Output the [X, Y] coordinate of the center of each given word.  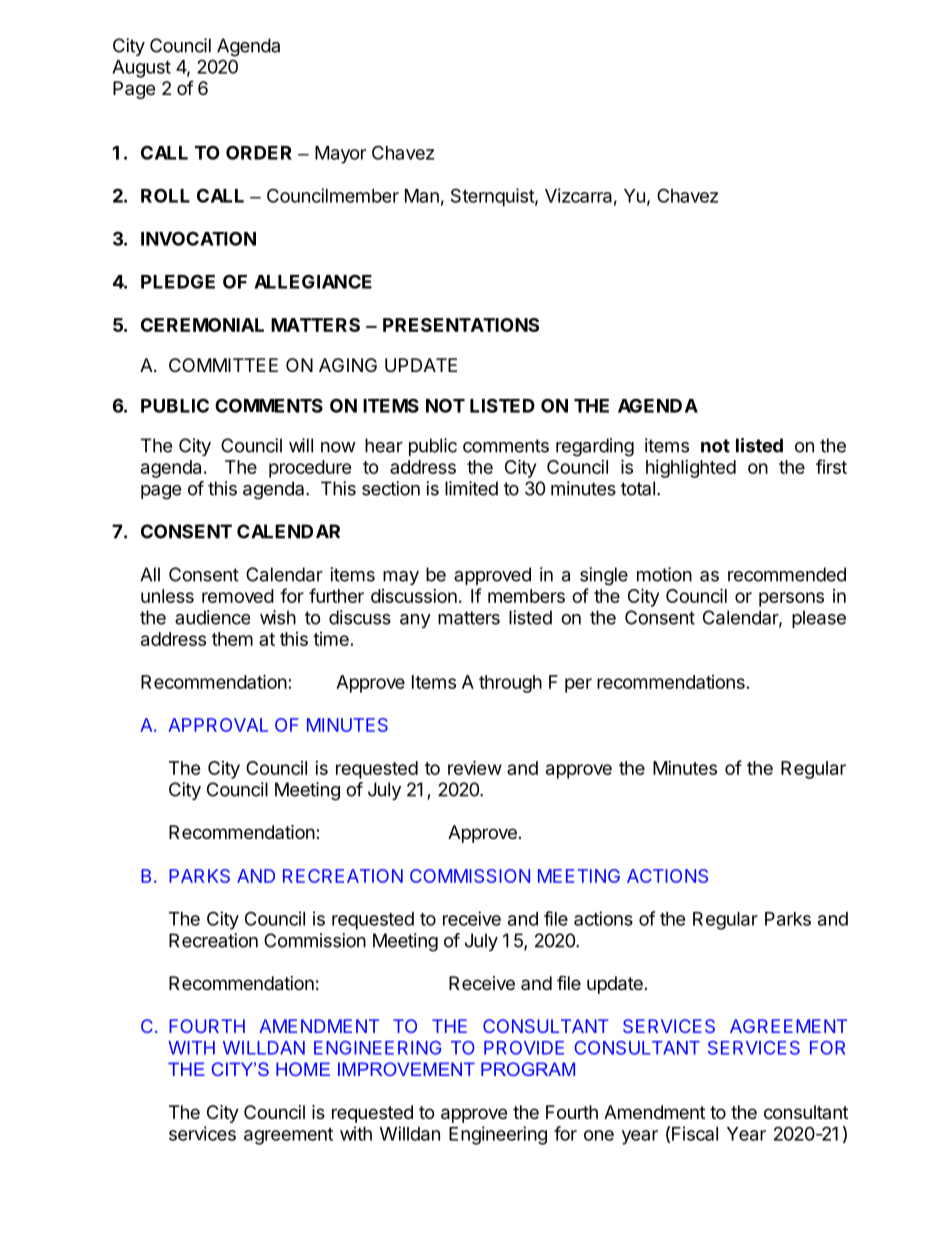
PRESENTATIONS [461, 325]
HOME [303, 1069]
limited [471, 488]
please [819, 619]
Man [422, 196]
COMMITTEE [223, 365]
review [475, 767]
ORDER [259, 152]
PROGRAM [528, 1069]
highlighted [691, 469]
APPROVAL [218, 725]
